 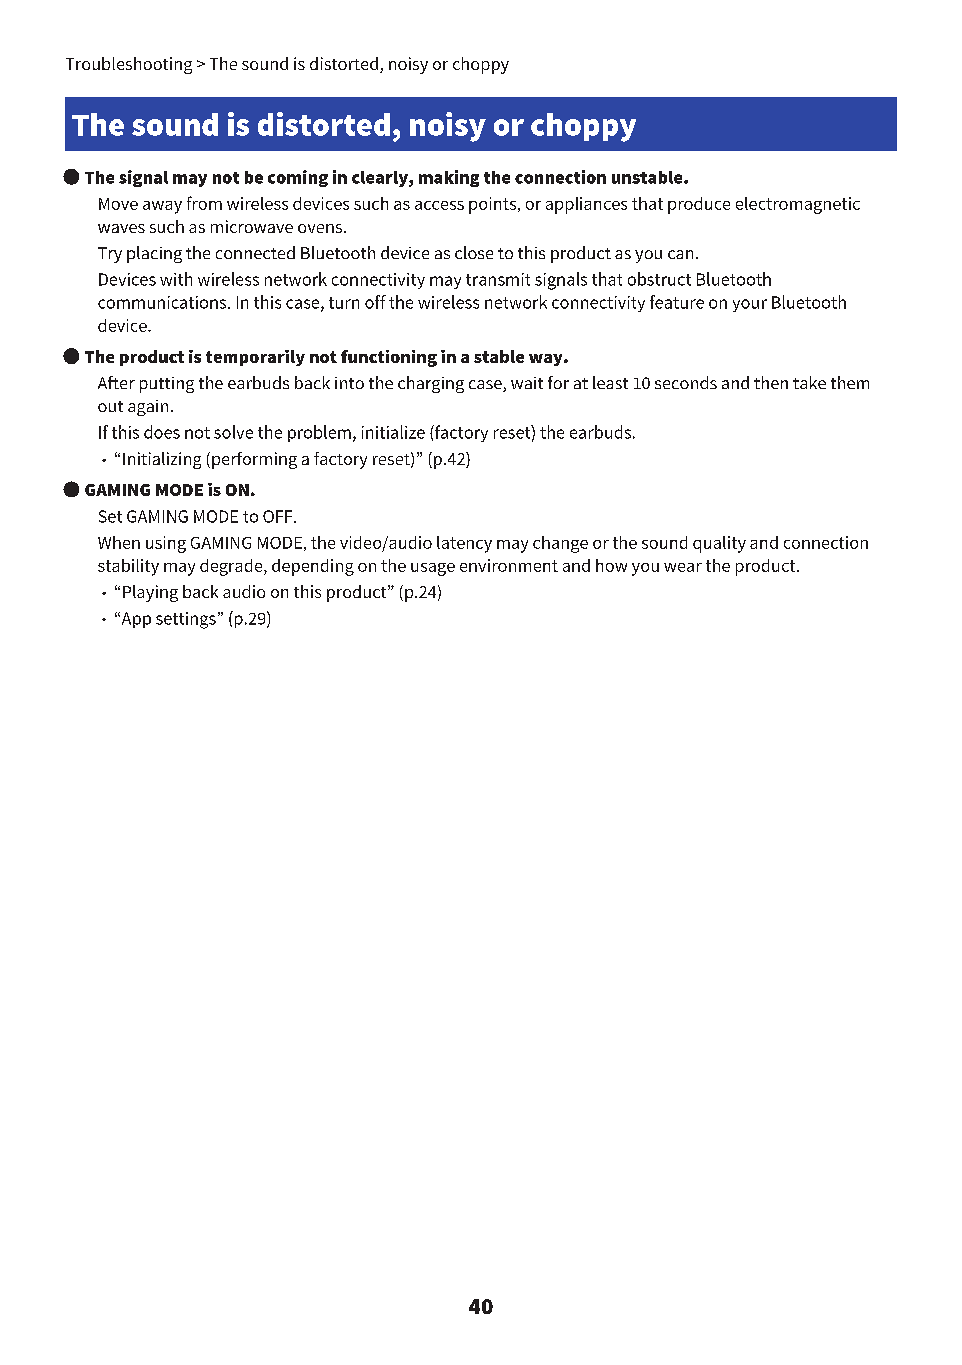 What do you see at coordinates (129, 65) in the screenshot?
I see `Troubleshooting` at bounding box center [129, 65].
